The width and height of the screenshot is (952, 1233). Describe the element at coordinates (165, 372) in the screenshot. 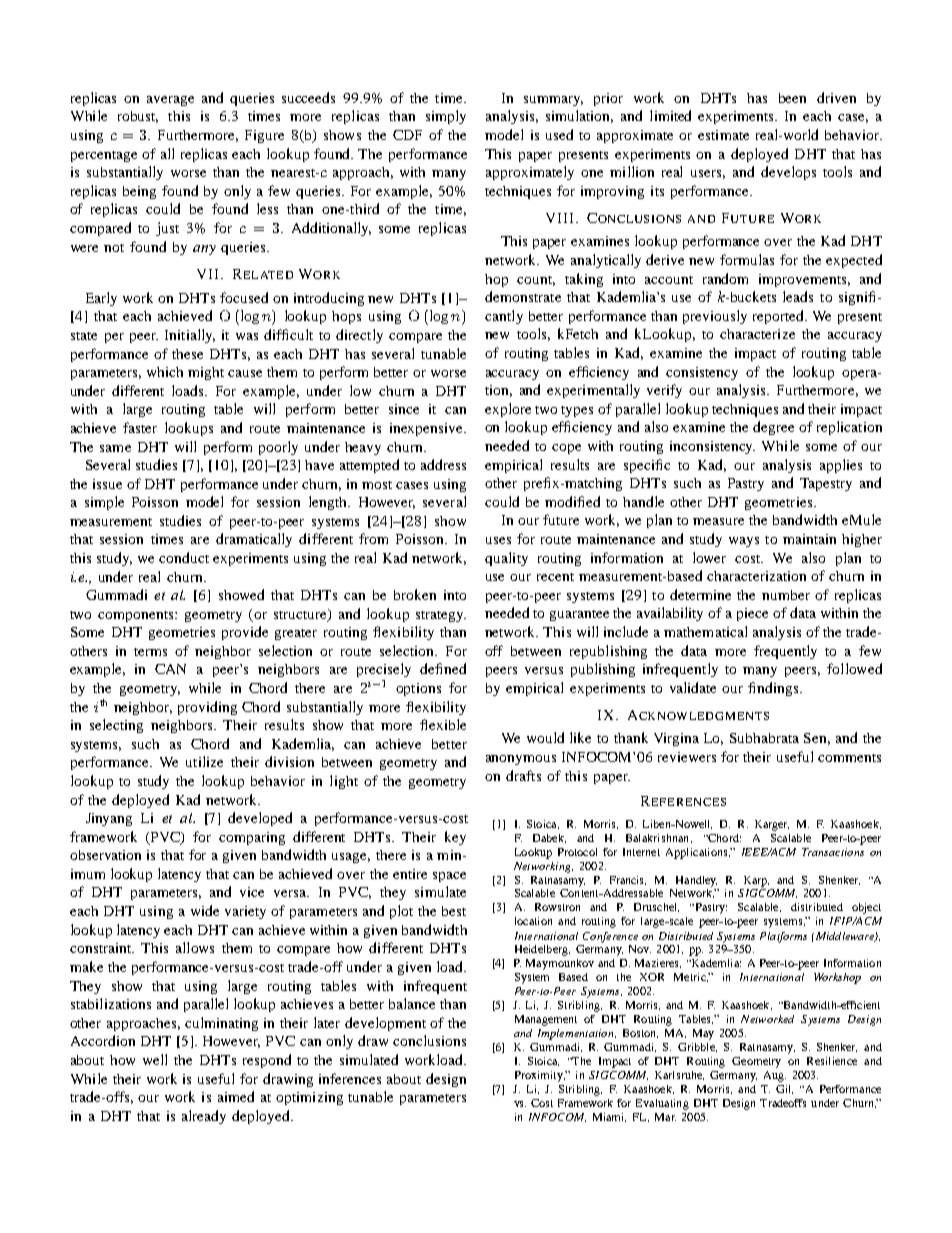

I see `which` at that location.
